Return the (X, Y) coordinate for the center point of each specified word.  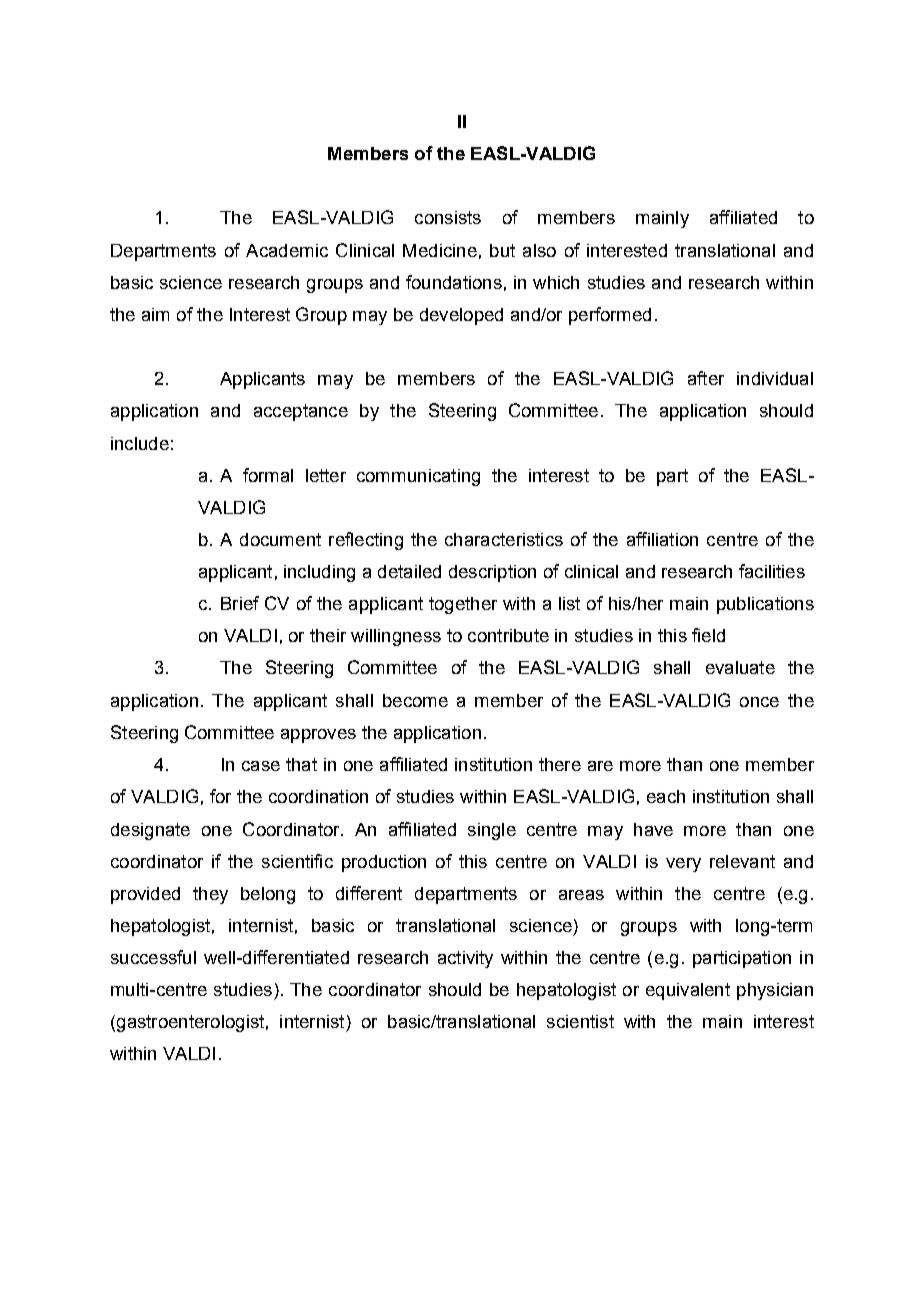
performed (610, 316)
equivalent (688, 991)
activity (465, 959)
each (666, 796)
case (261, 766)
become (415, 700)
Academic (287, 250)
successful (153, 957)
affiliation (662, 539)
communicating (418, 477)
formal (268, 475)
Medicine (440, 250)
